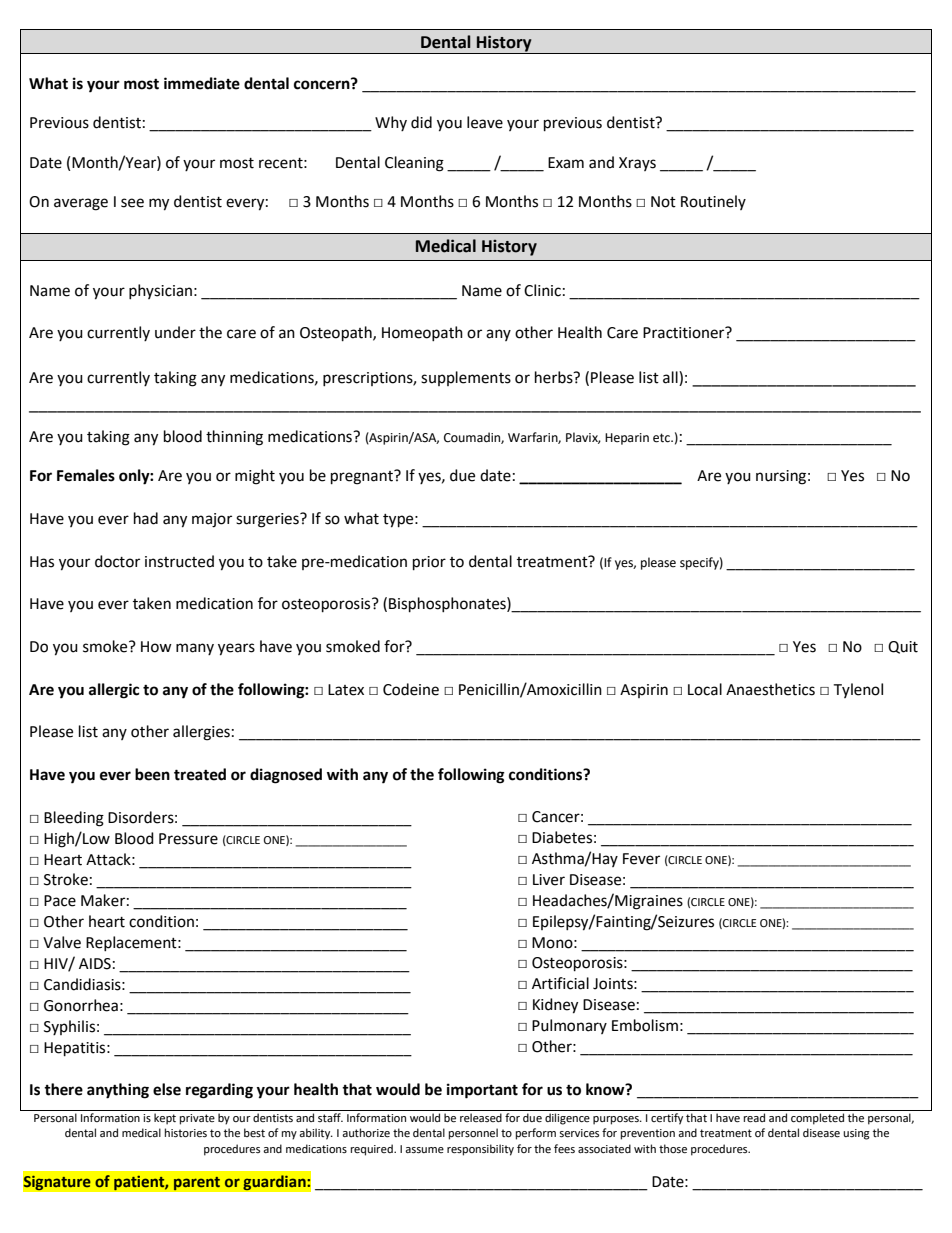  What do you see at coordinates (480, 1150) in the screenshot?
I see `responsibility` at bounding box center [480, 1150].
